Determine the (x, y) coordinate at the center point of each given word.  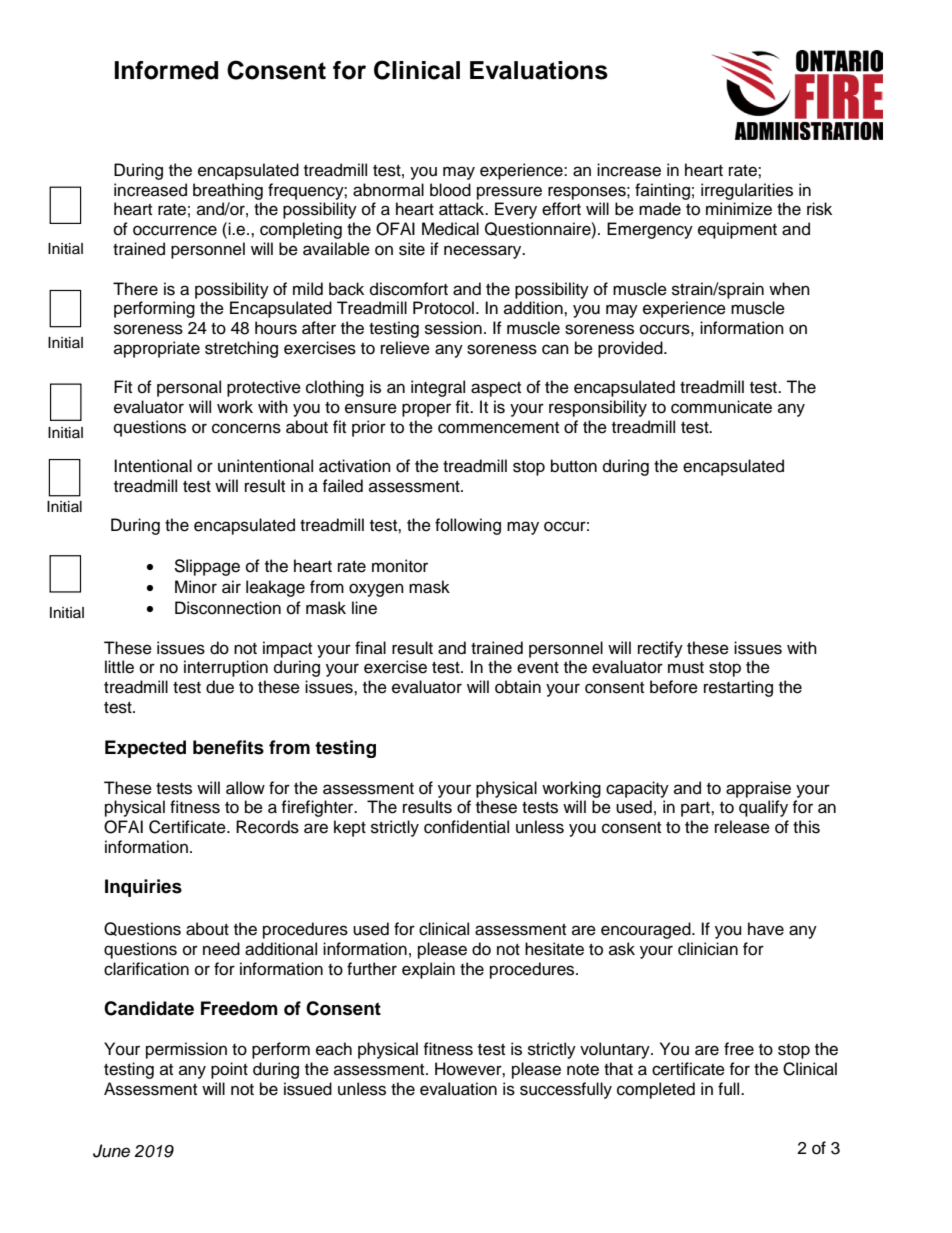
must (686, 668)
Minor (196, 587)
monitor (400, 566)
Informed (166, 70)
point (229, 1070)
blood (450, 190)
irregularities (747, 191)
